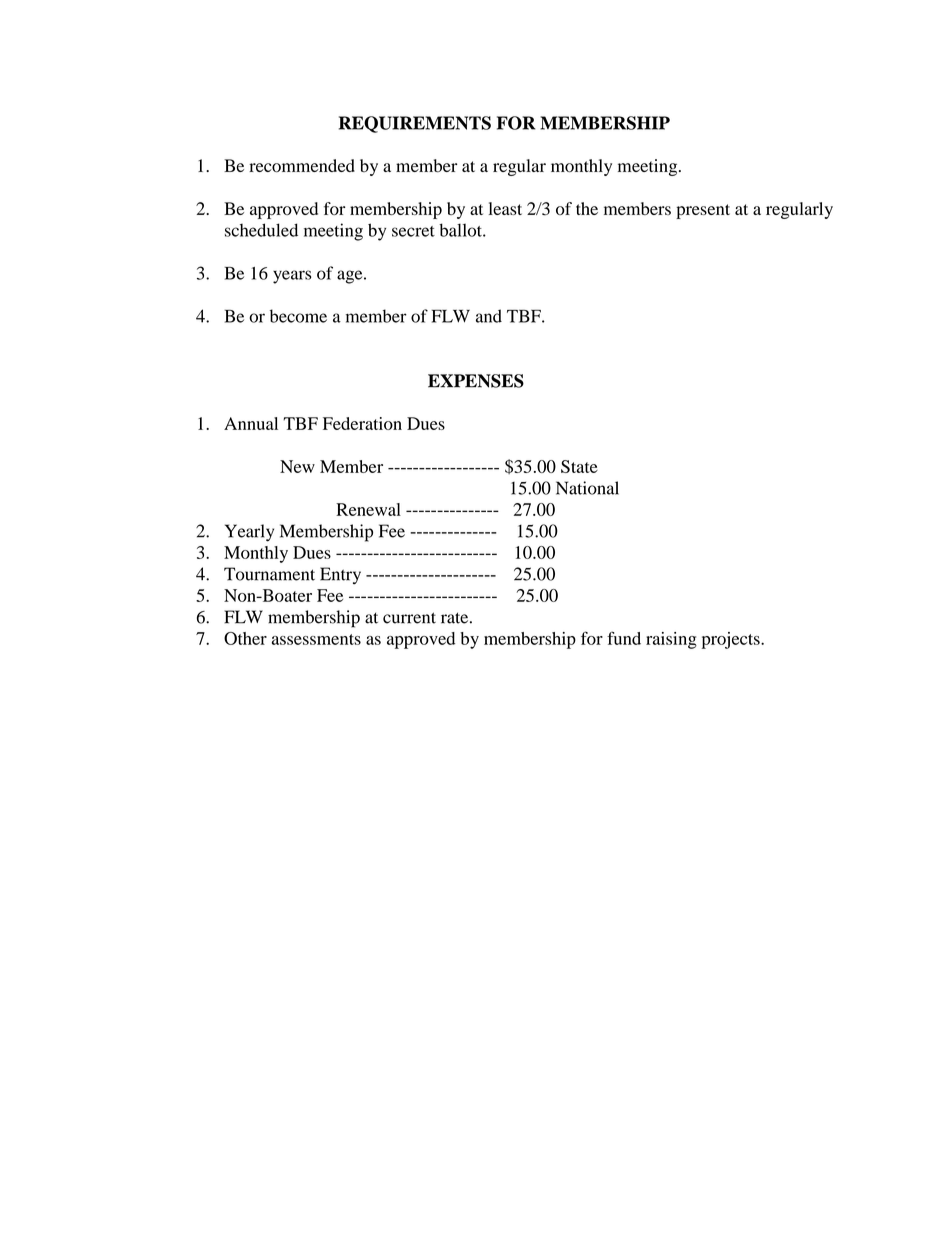 Image resolution: width=952 pixels, height=1233 pixels. What do you see at coordinates (409, 618) in the screenshot?
I see `current` at bounding box center [409, 618].
